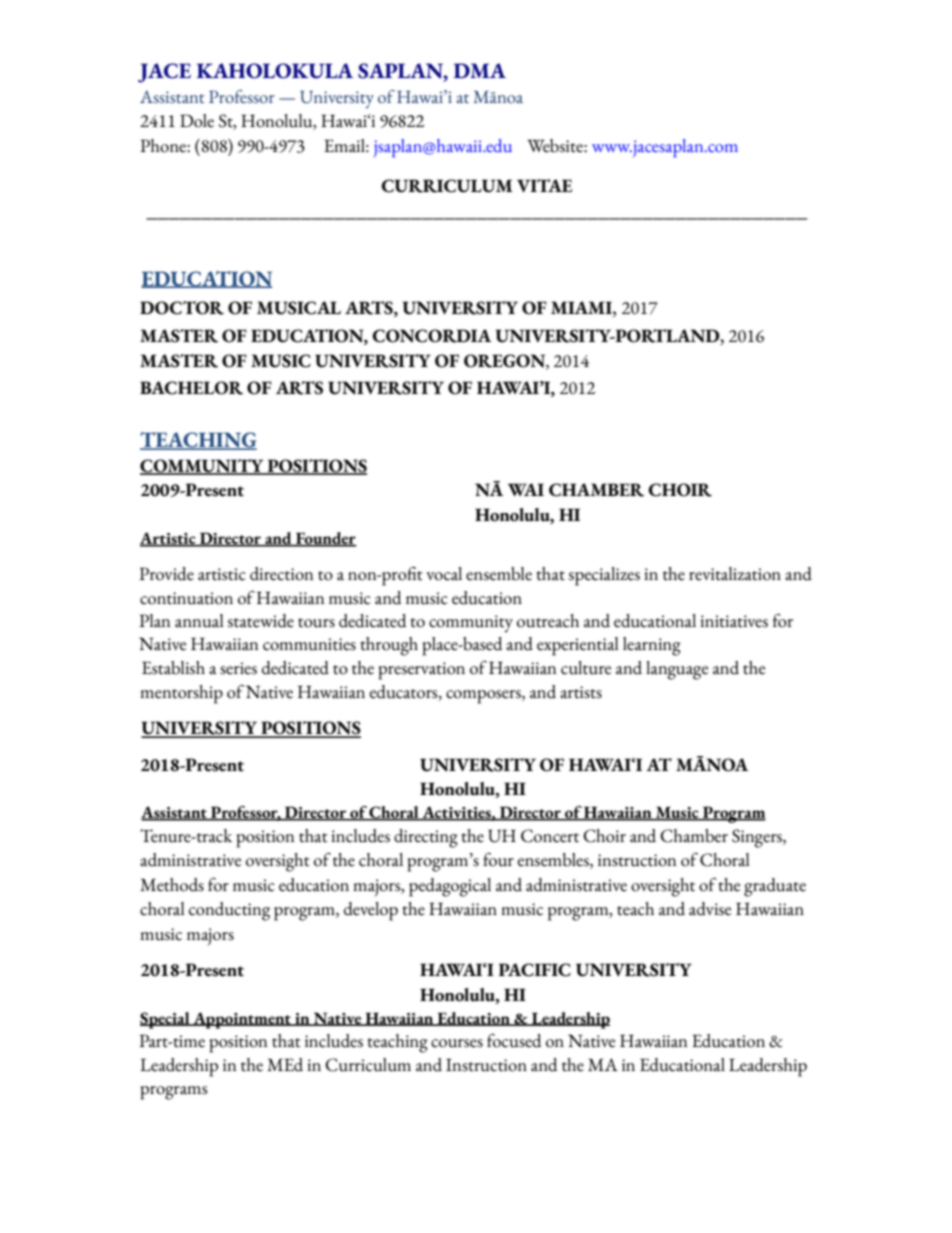 Image resolution: width=952 pixels, height=1233 pixels. Describe the element at coordinates (431, 336) in the screenshot. I see `CONCORDIA` at that location.
